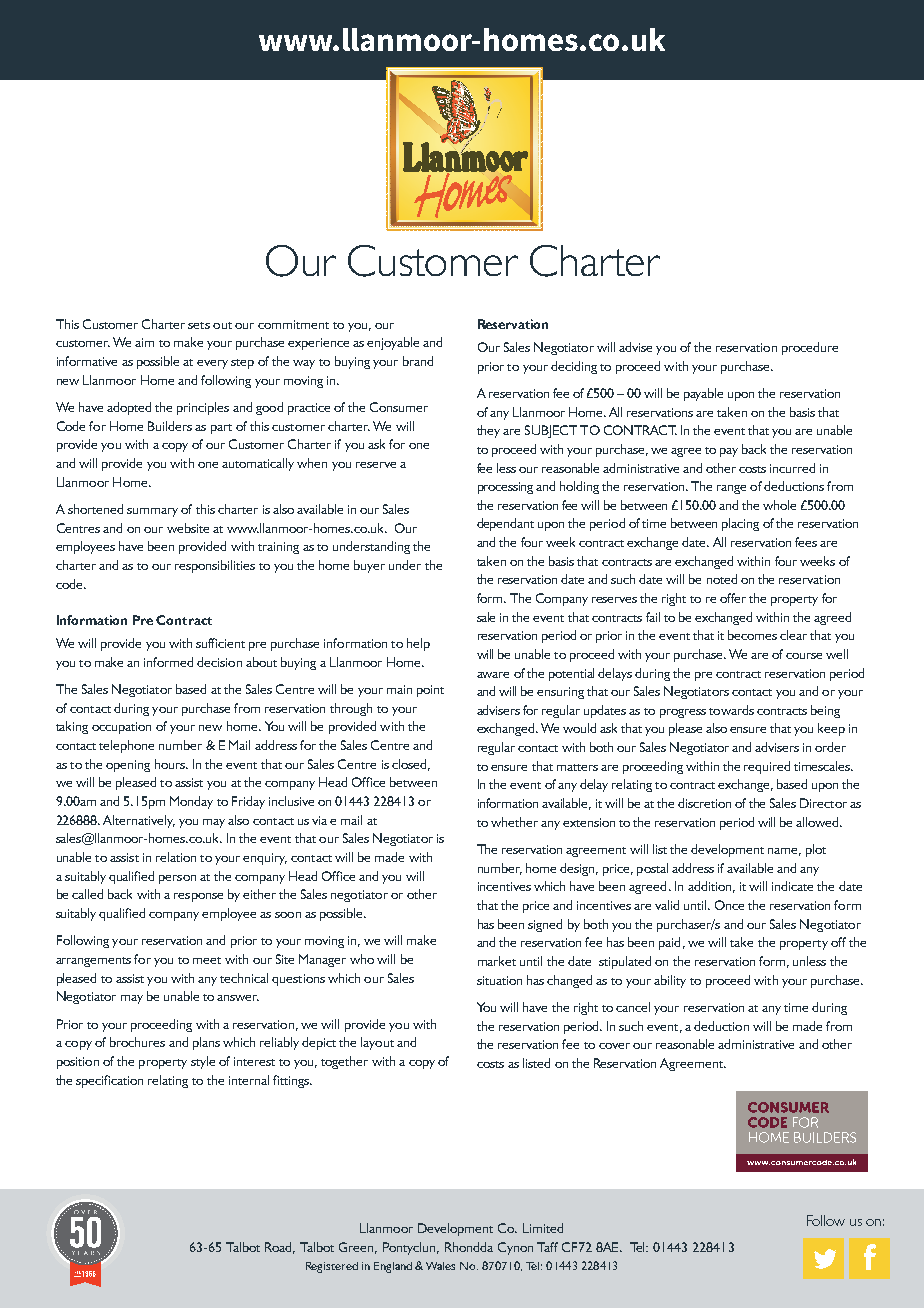 The width and height of the screenshot is (924, 1308). I want to click on plans, so click(206, 1043).
